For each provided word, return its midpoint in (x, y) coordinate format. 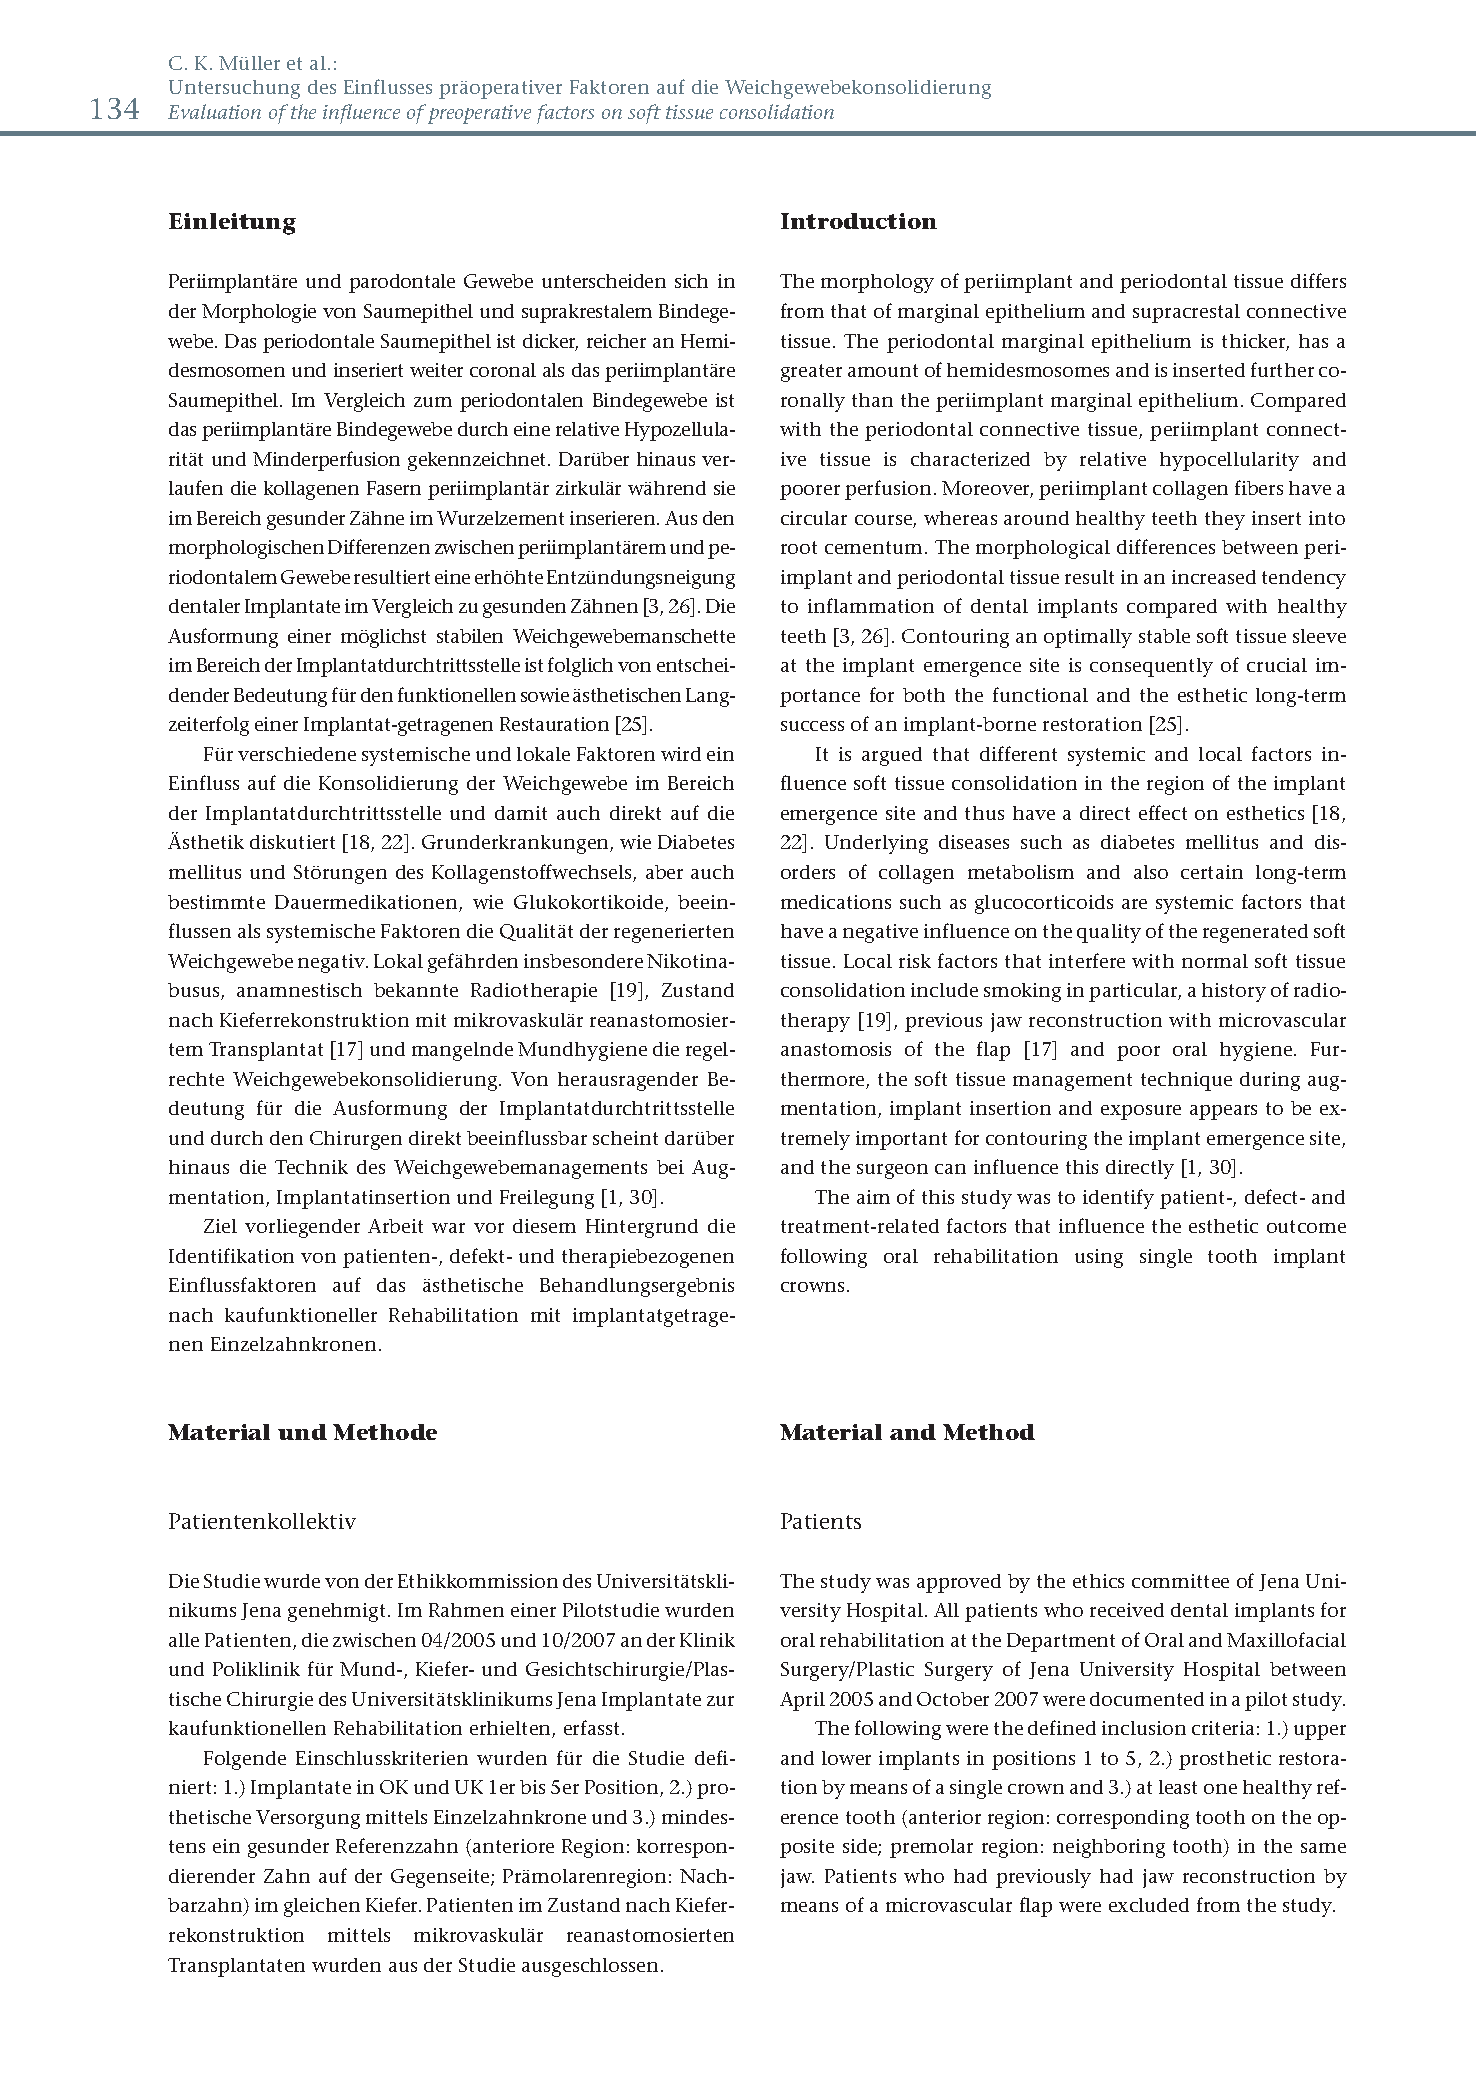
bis (532, 1787)
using (1099, 1258)
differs (1318, 280)
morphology (877, 283)
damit (521, 813)
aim (873, 1197)
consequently (1151, 667)
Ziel (220, 1226)
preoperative (479, 114)
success (812, 726)
